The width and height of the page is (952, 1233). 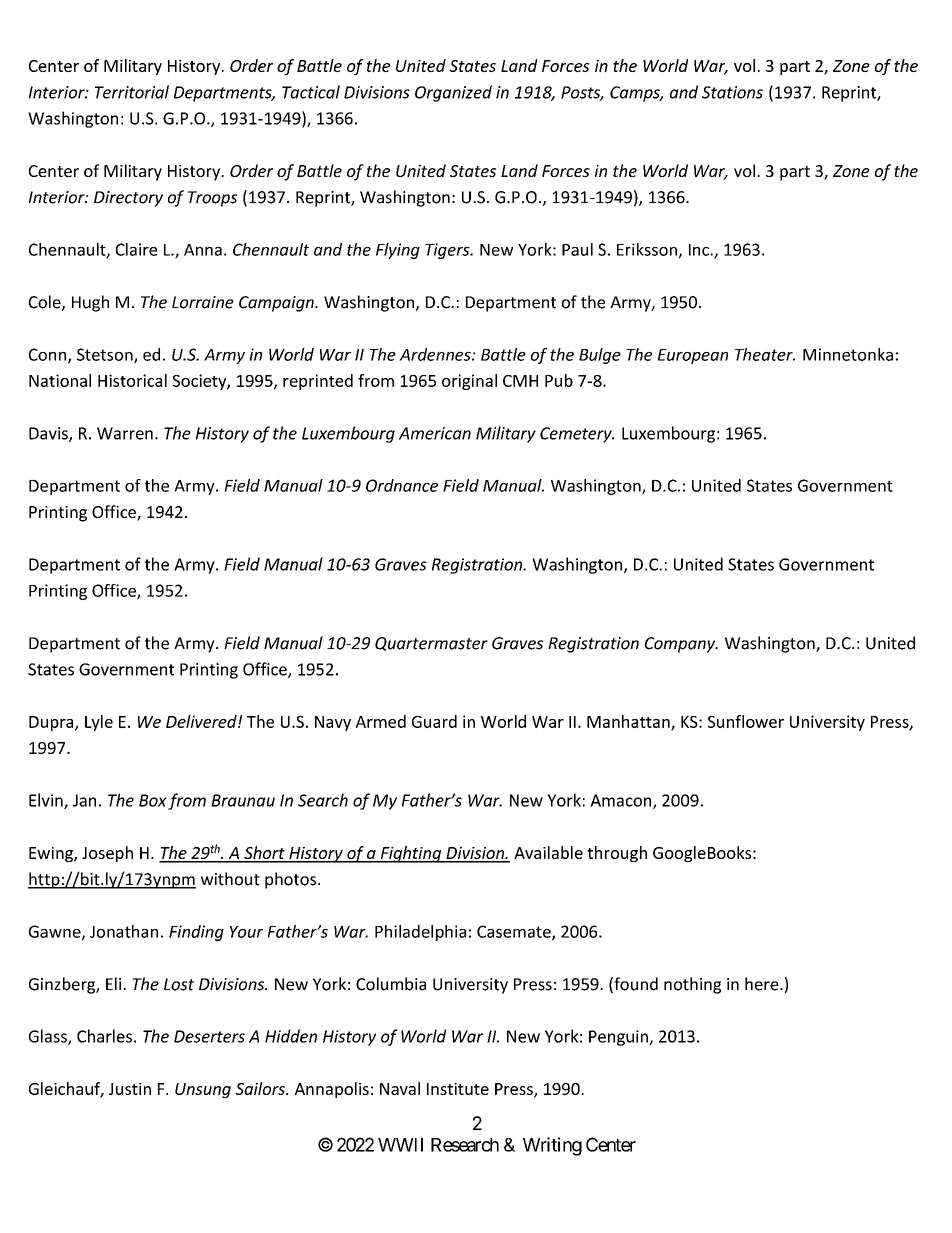 What do you see at coordinates (132, 92) in the page?
I see `Territorial` at bounding box center [132, 92].
